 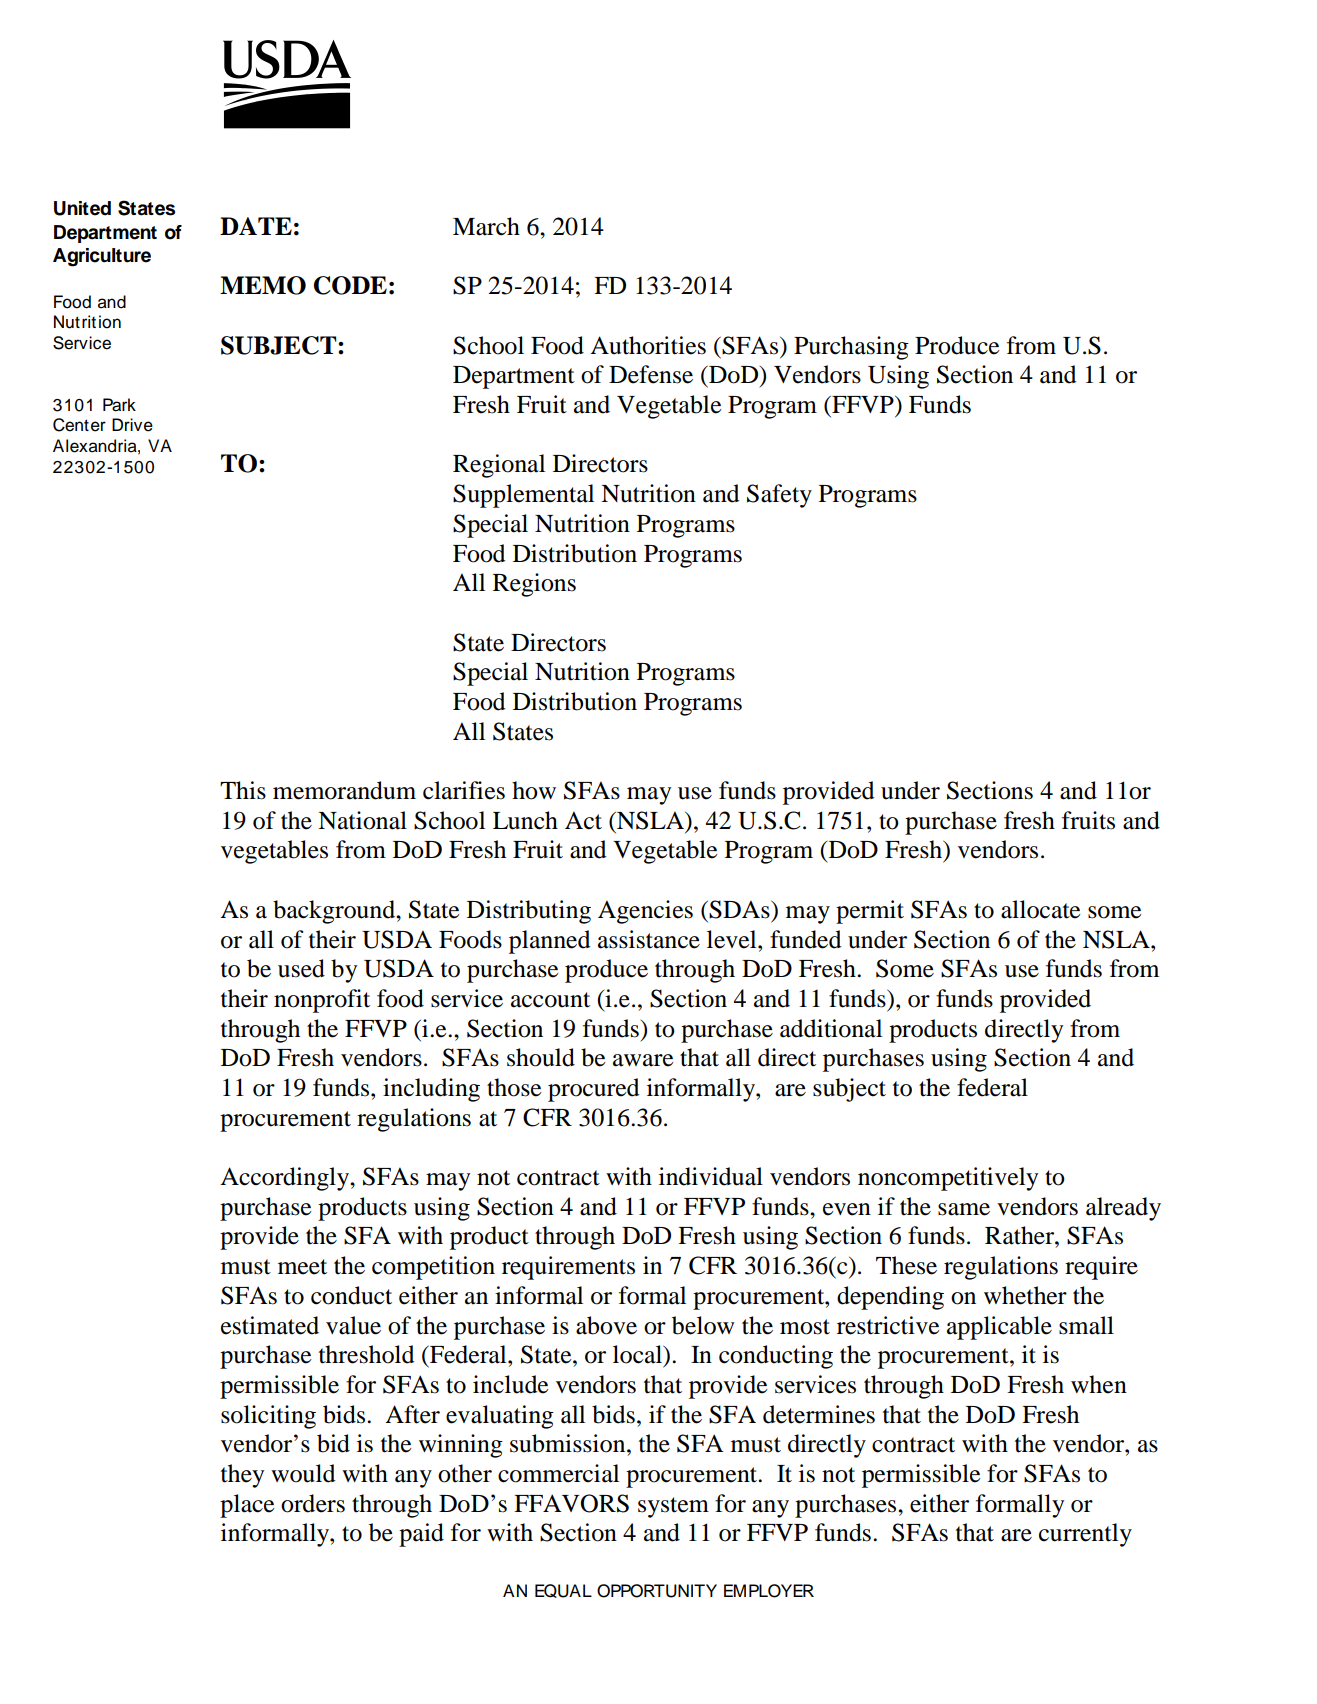 I want to click on place, so click(x=247, y=1506).
